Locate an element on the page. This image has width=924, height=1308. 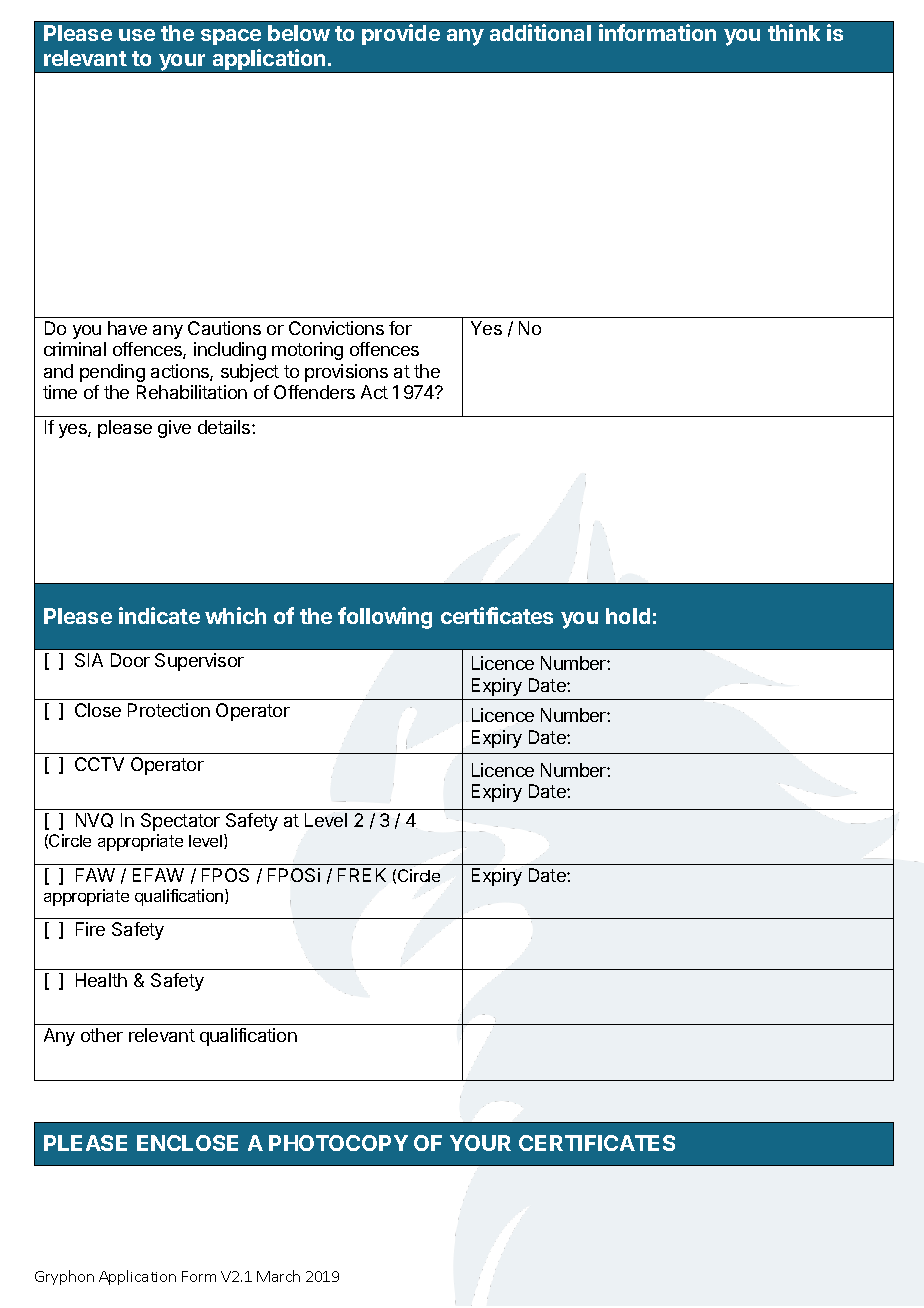
Health is located at coordinates (101, 980).
